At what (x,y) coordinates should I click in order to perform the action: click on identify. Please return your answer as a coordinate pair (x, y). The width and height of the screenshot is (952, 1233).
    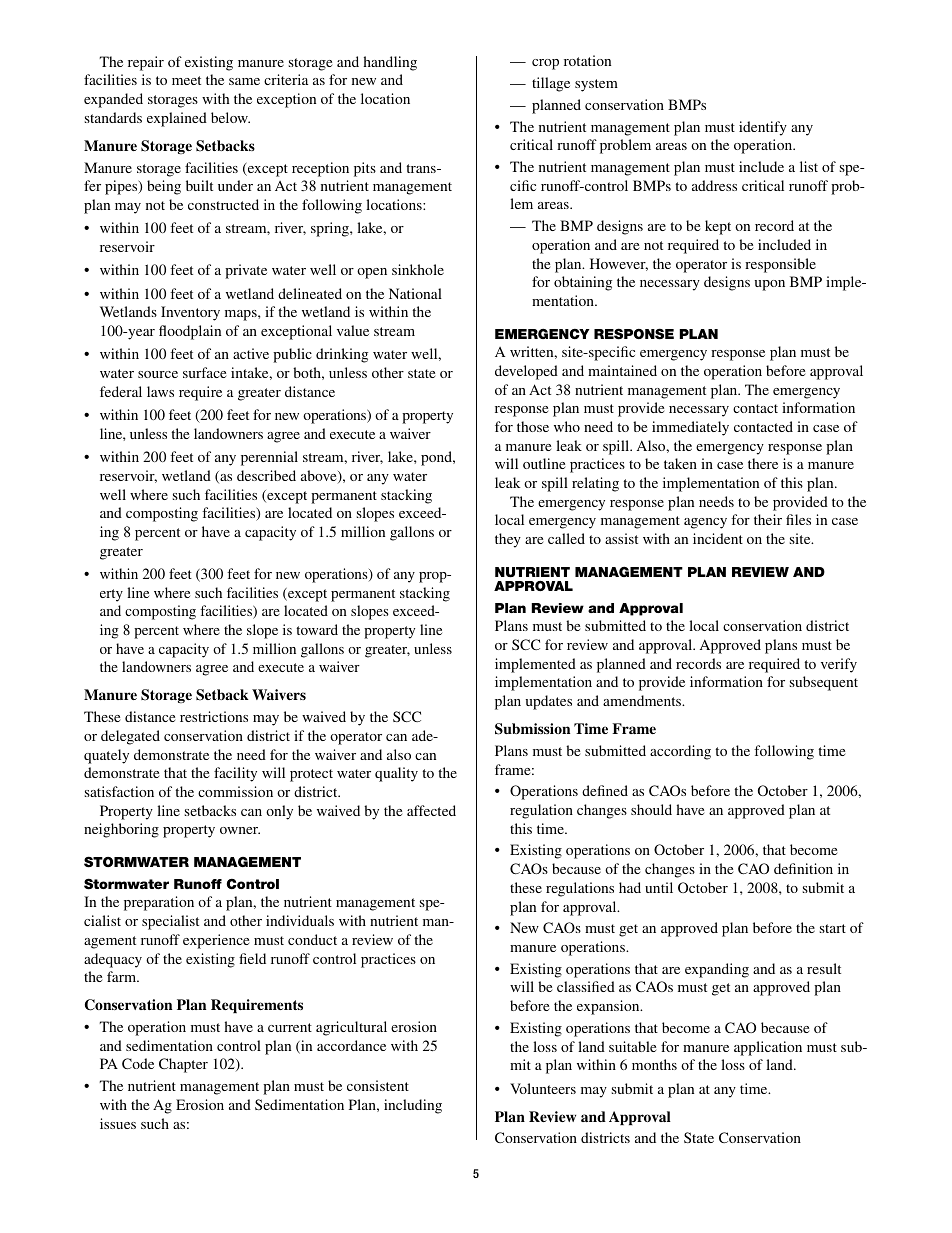
    Looking at the image, I should click on (763, 128).
